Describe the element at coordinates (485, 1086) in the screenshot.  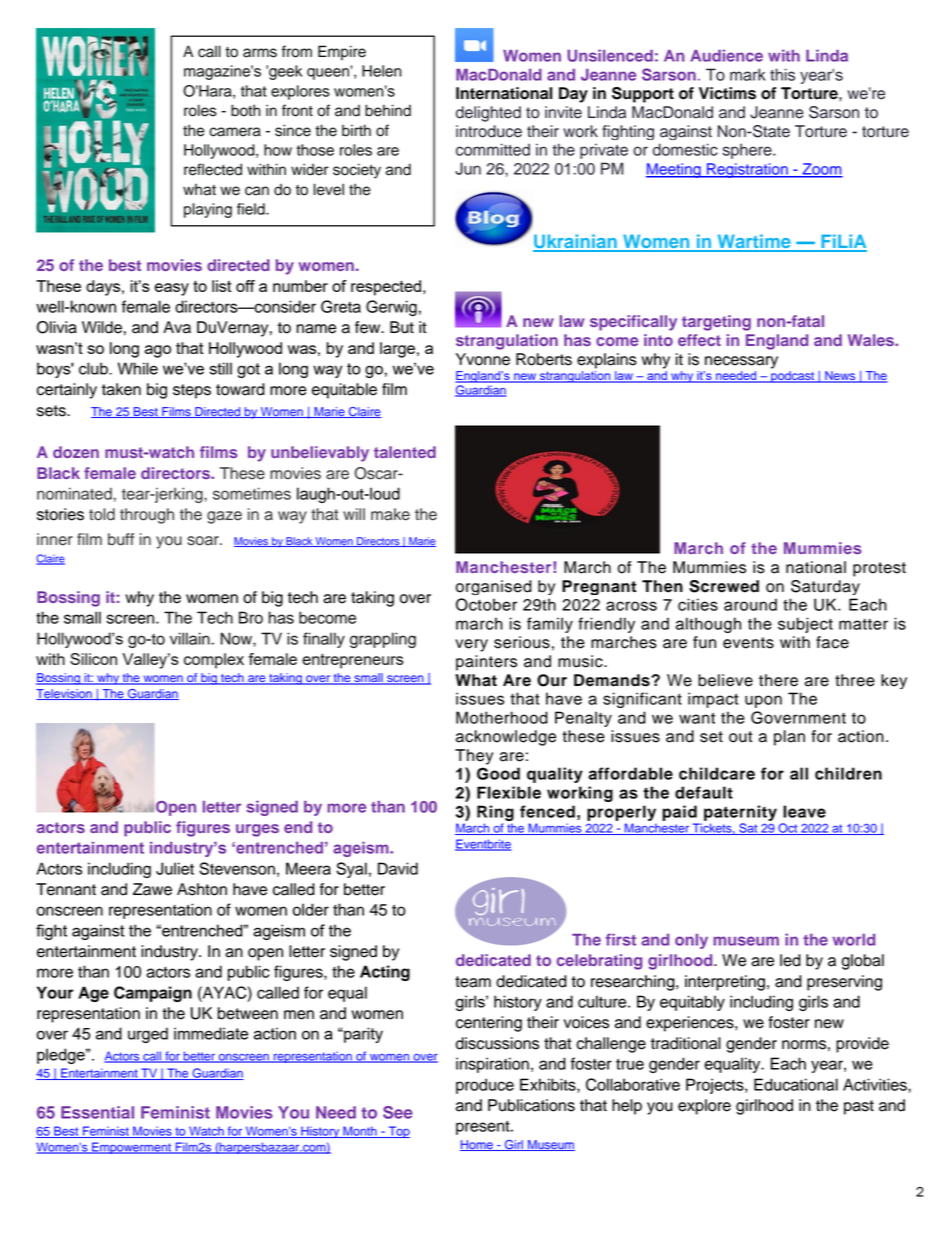
I see `produce` at that location.
